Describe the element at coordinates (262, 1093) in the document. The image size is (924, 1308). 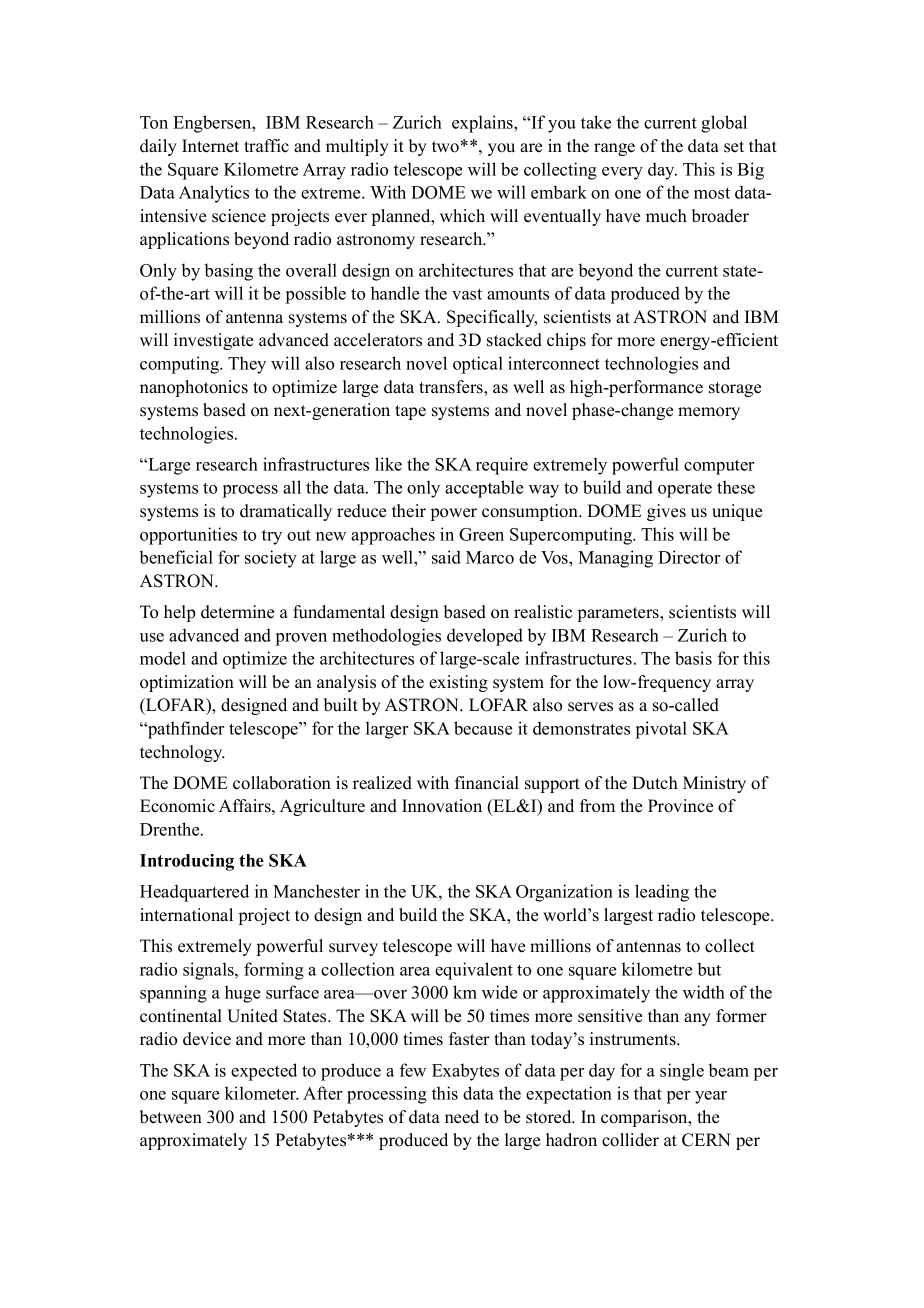
I see `kilometer` at that location.
